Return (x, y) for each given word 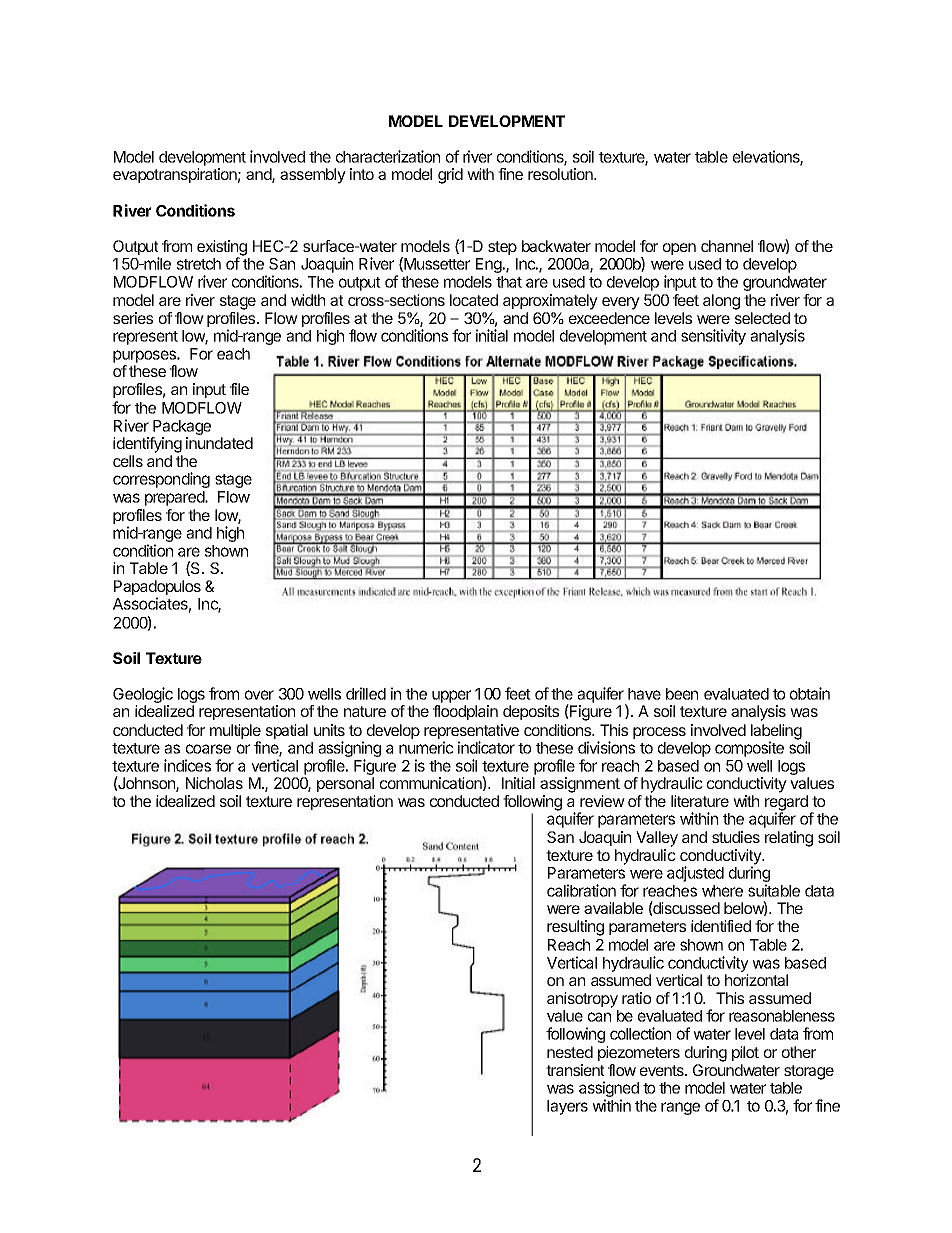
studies (736, 837)
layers (567, 1107)
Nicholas (214, 783)
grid (450, 176)
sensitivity (713, 337)
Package (182, 427)
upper (451, 696)
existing (222, 249)
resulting (575, 928)
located (474, 300)
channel (727, 246)
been (682, 694)
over (259, 695)
